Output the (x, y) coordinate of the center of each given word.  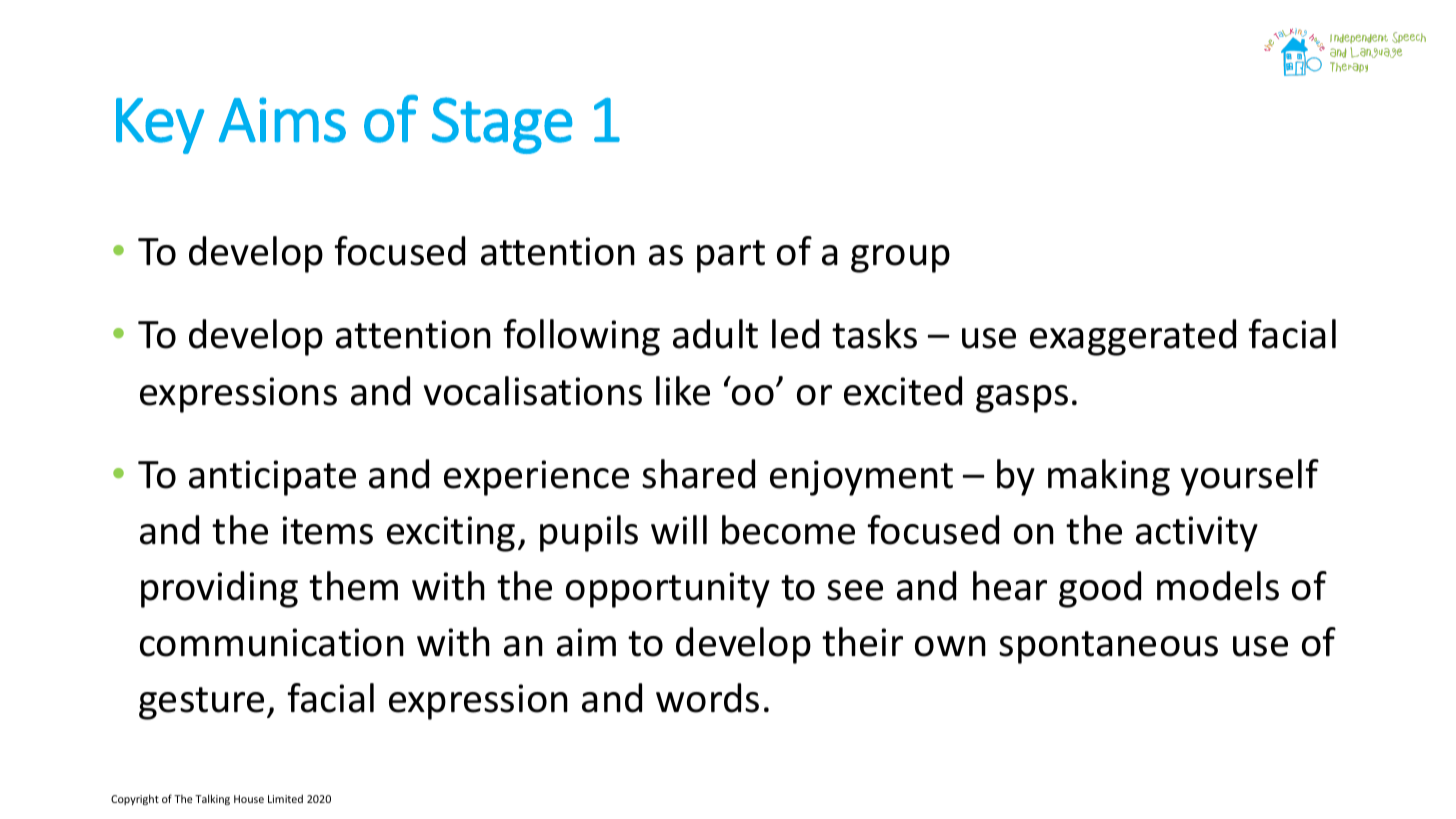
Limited (285, 798)
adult (715, 334)
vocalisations (533, 391)
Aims (282, 120)
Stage (502, 125)
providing (219, 589)
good (1100, 589)
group (900, 259)
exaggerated (1133, 337)
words (707, 698)
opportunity (668, 590)
